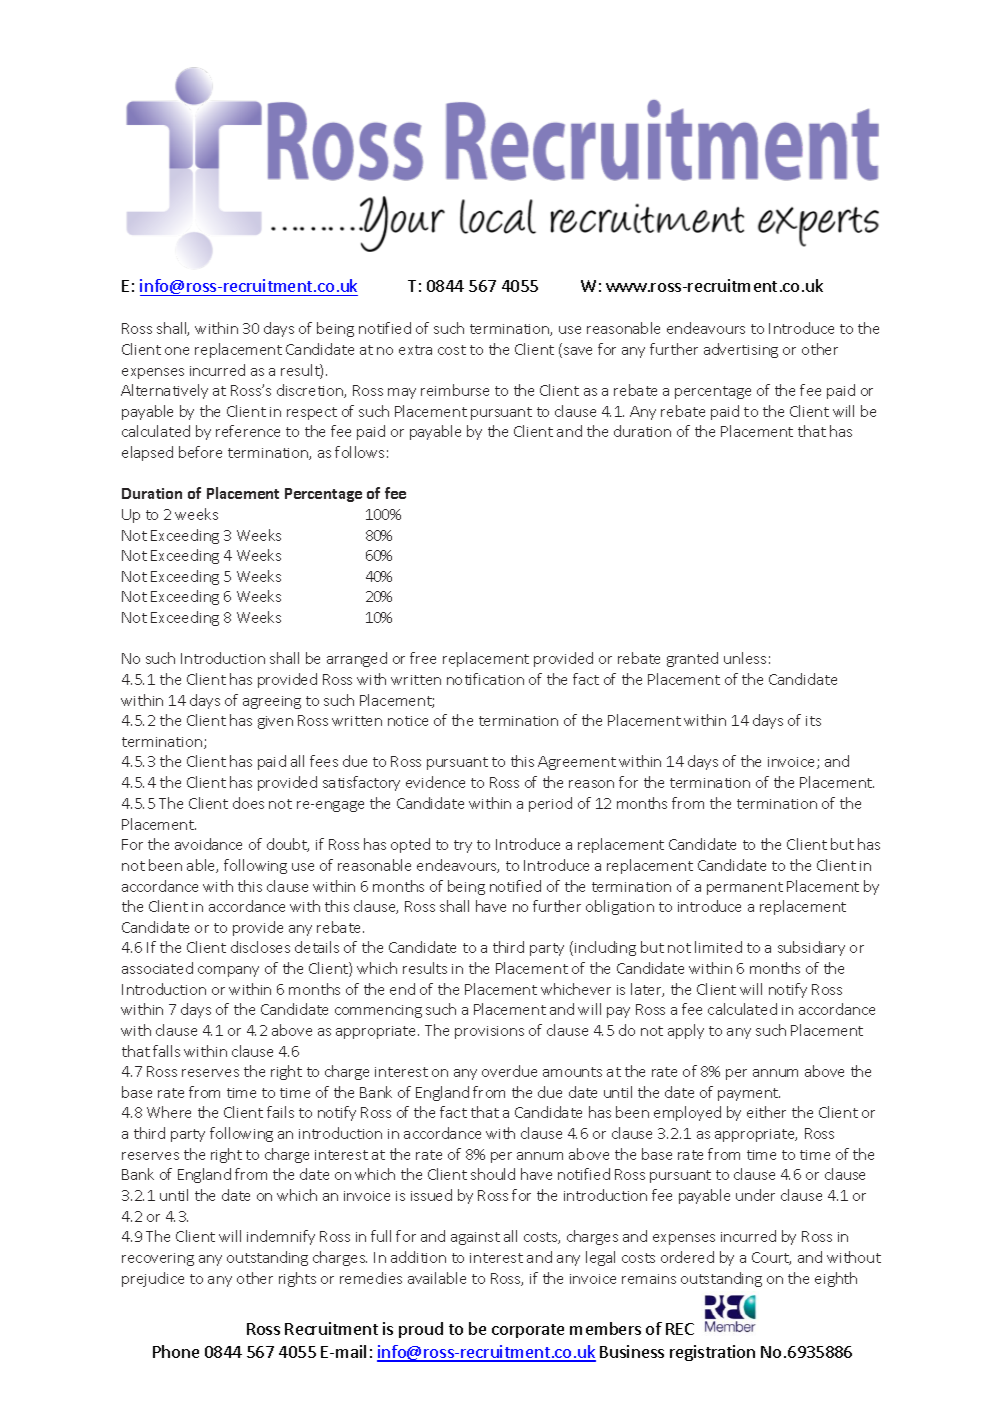 This screenshot has height=1423, width=1006. I want to click on Alternatively, so click(164, 391).
